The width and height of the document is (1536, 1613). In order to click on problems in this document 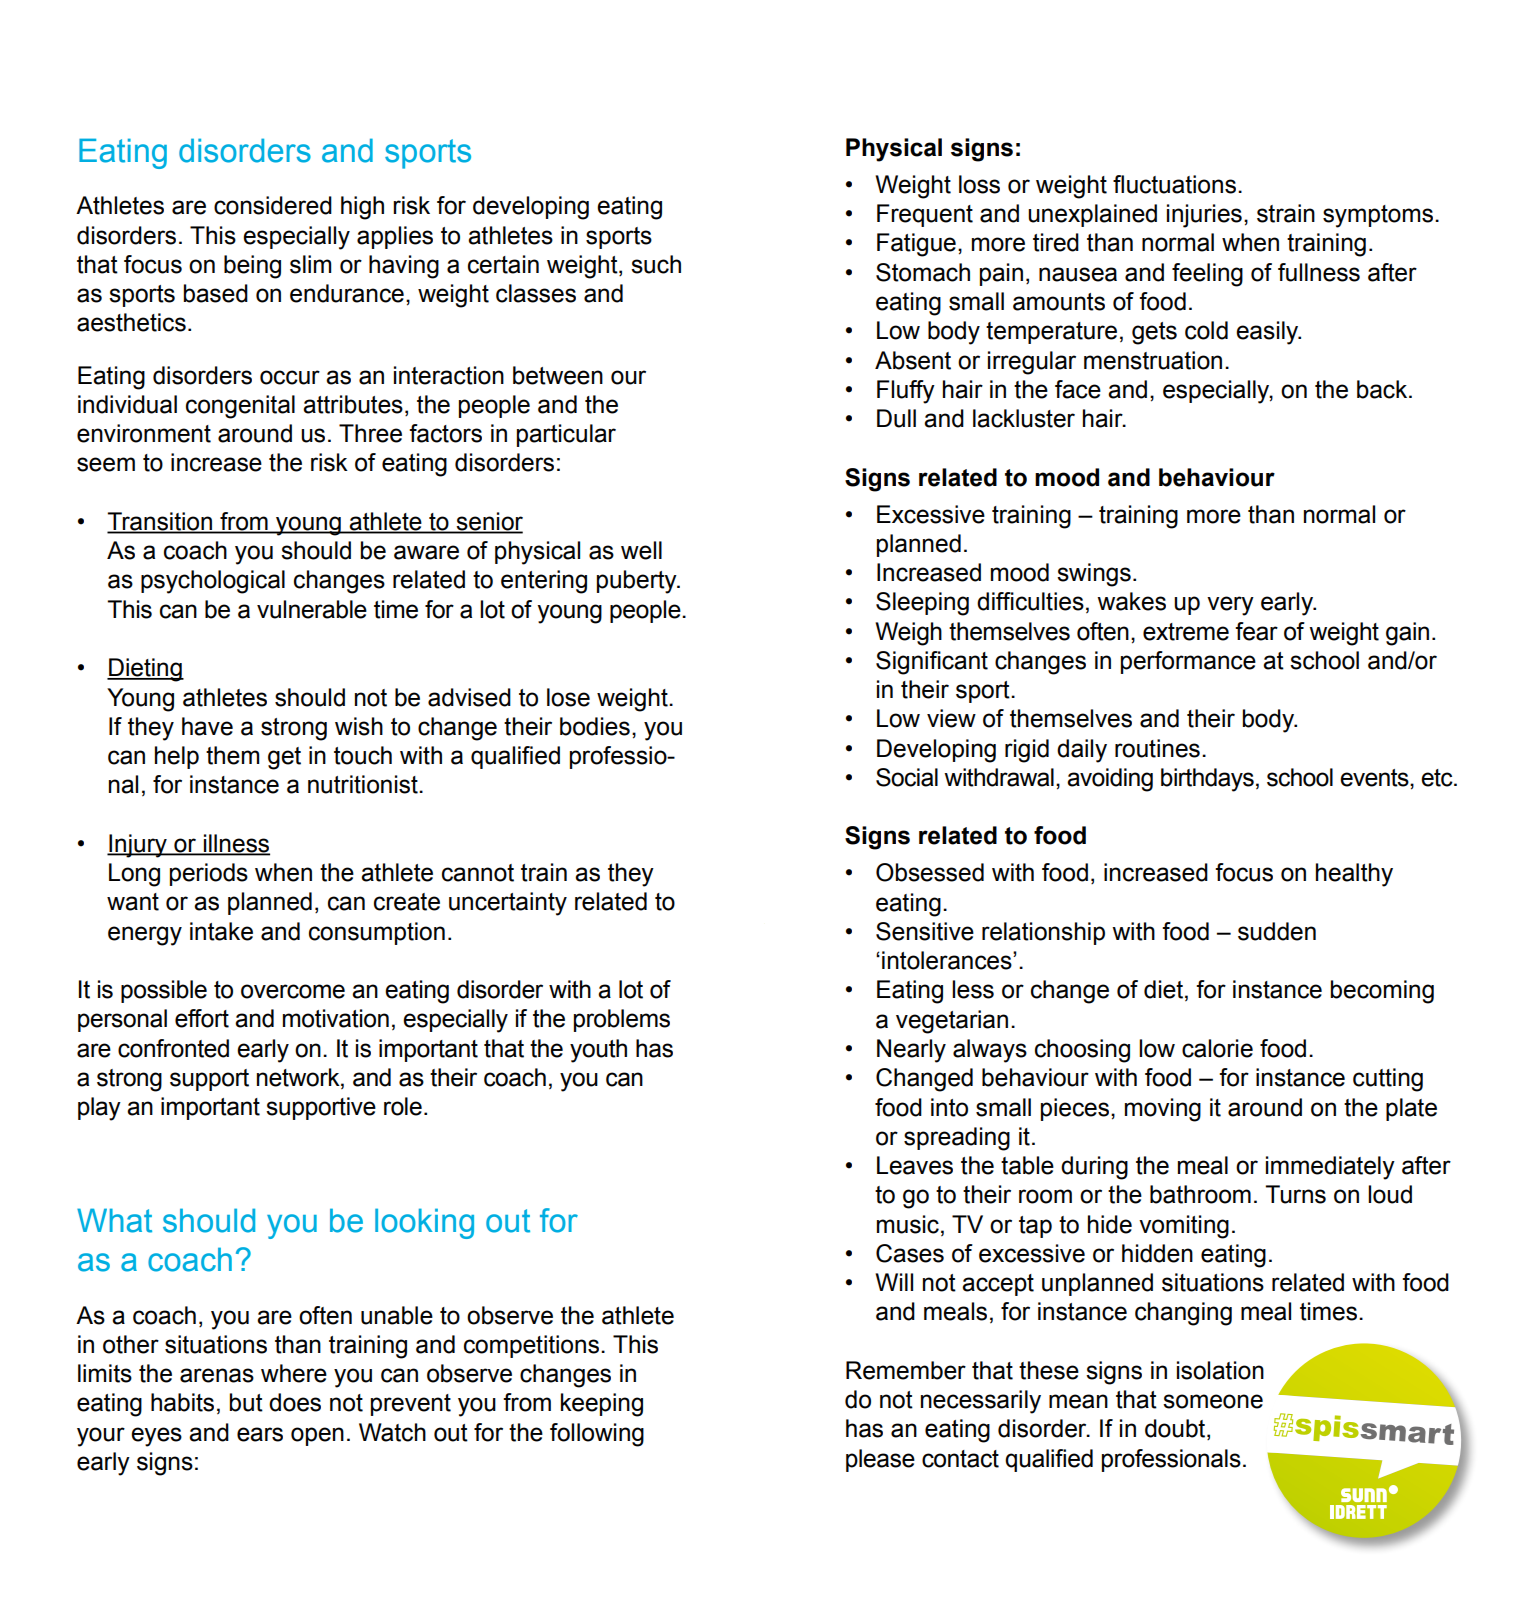, I will do `click(622, 1020)`.
